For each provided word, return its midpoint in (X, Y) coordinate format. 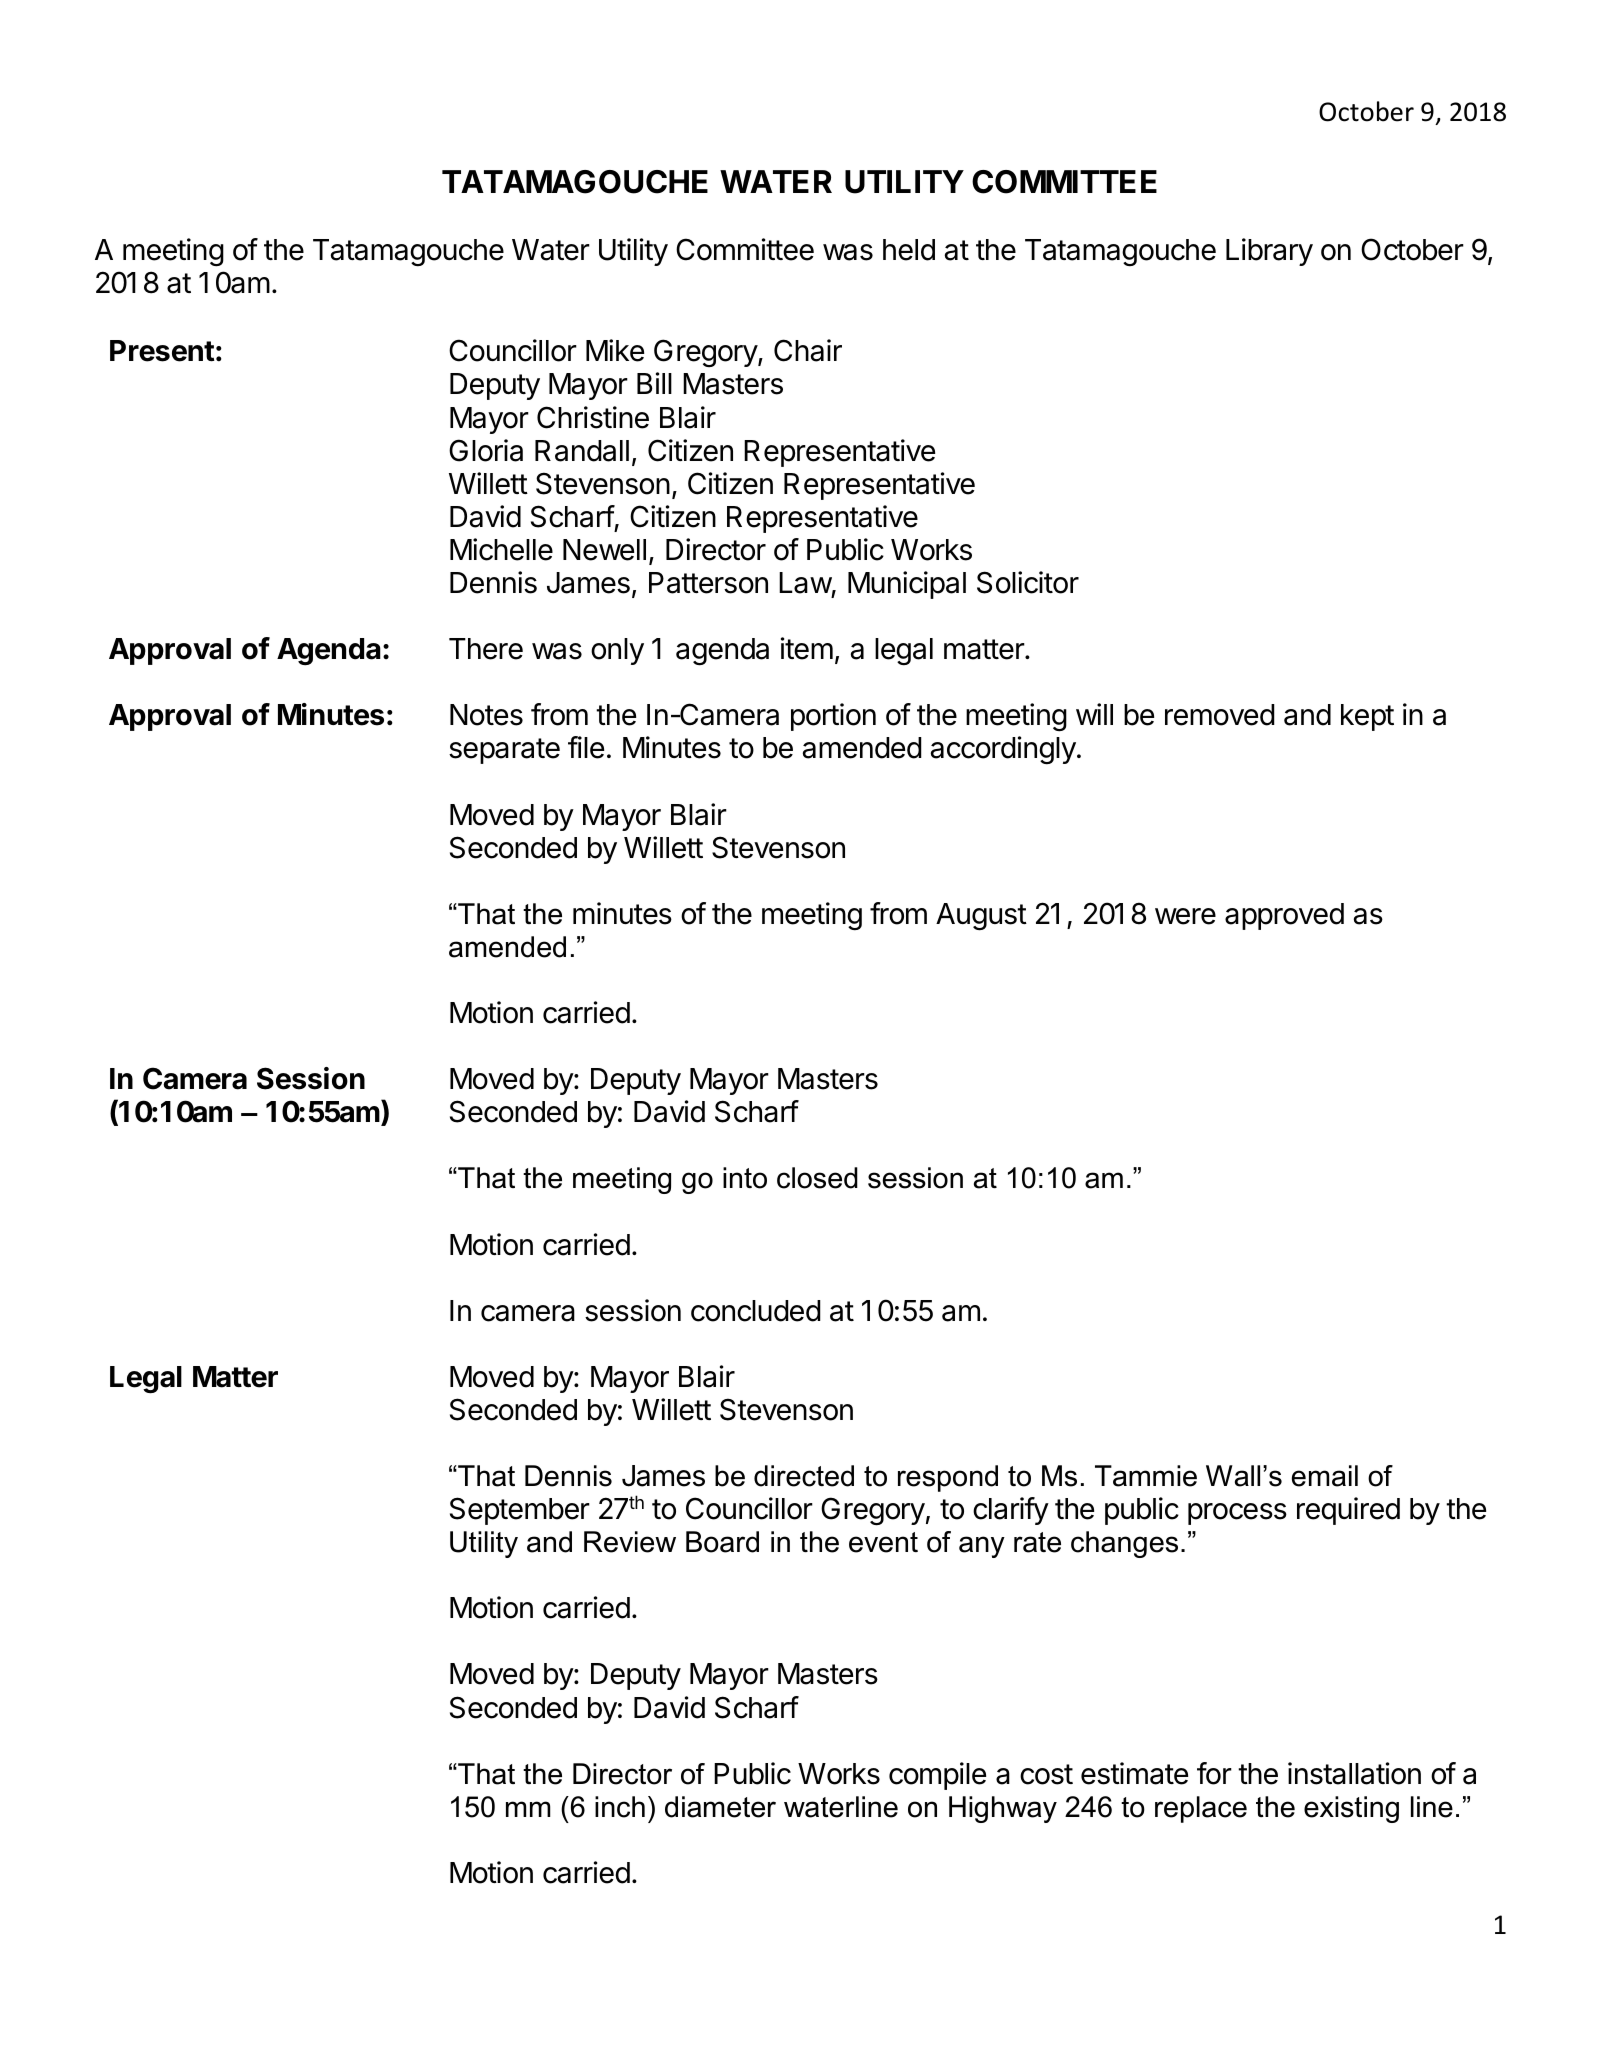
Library (1269, 252)
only (617, 651)
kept (1367, 717)
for (1214, 1773)
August (981, 917)
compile (937, 1776)
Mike (615, 350)
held (909, 250)
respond (948, 1478)
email (1325, 1476)
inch (620, 1807)
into (745, 1178)
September (520, 1511)
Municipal (907, 585)
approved (1284, 916)
